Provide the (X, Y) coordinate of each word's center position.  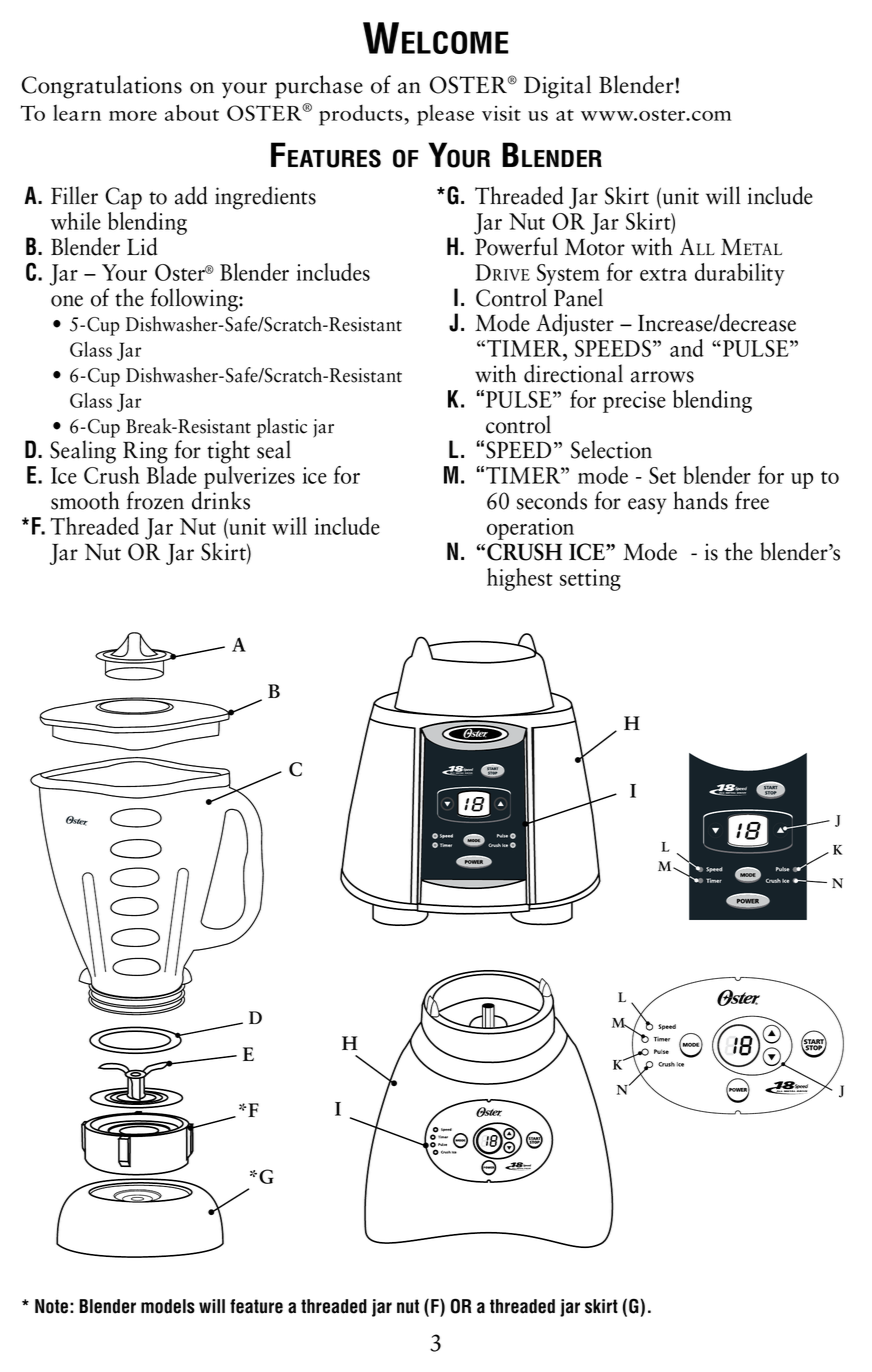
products (362, 115)
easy (647, 506)
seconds (552, 500)
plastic (282, 428)
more (133, 116)
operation (530, 529)
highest (520, 579)
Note (51, 1306)
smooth (85, 500)
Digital (557, 87)
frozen (155, 500)
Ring (145, 452)
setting (590, 580)
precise (634, 402)
